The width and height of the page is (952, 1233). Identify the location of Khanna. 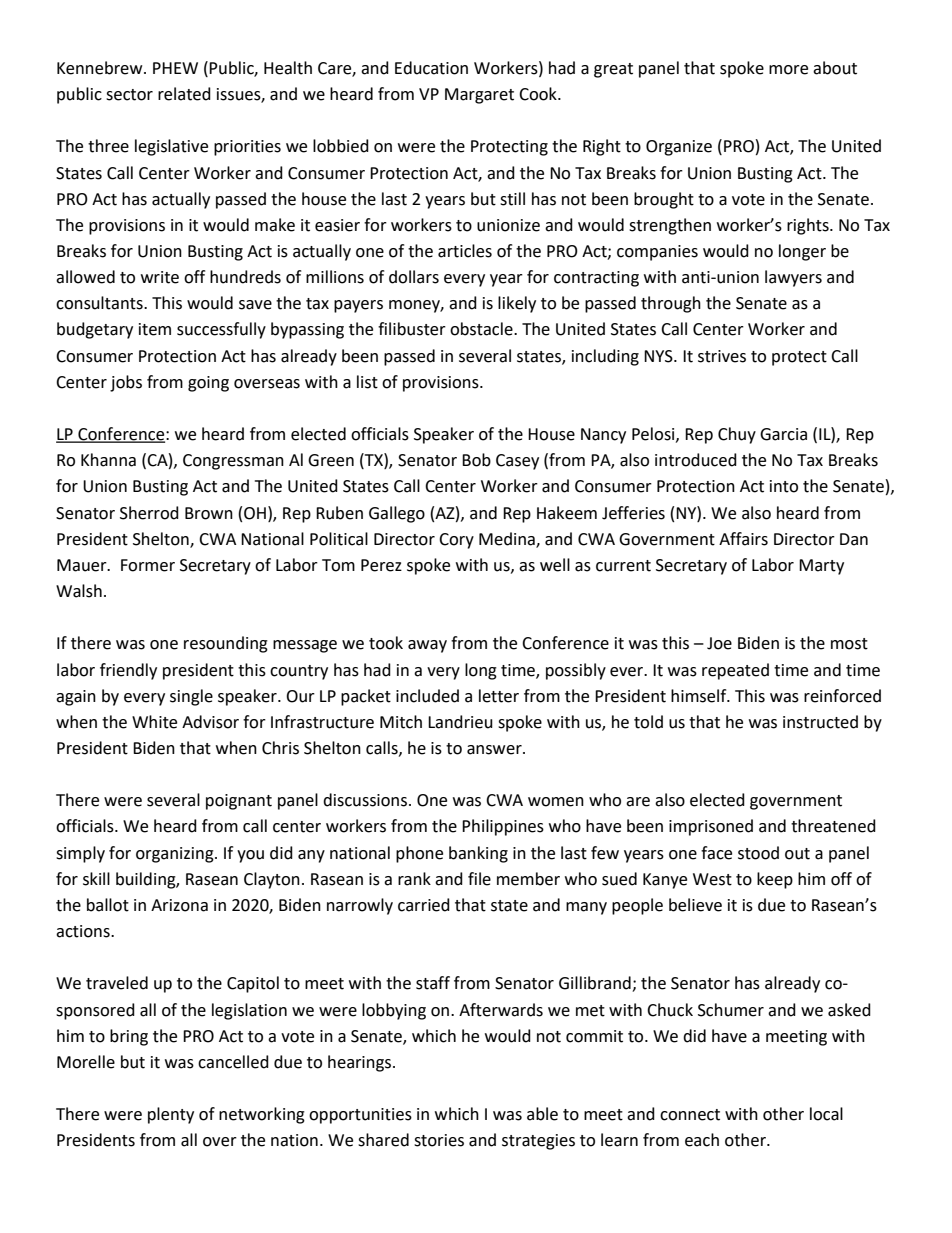
(108, 460).
